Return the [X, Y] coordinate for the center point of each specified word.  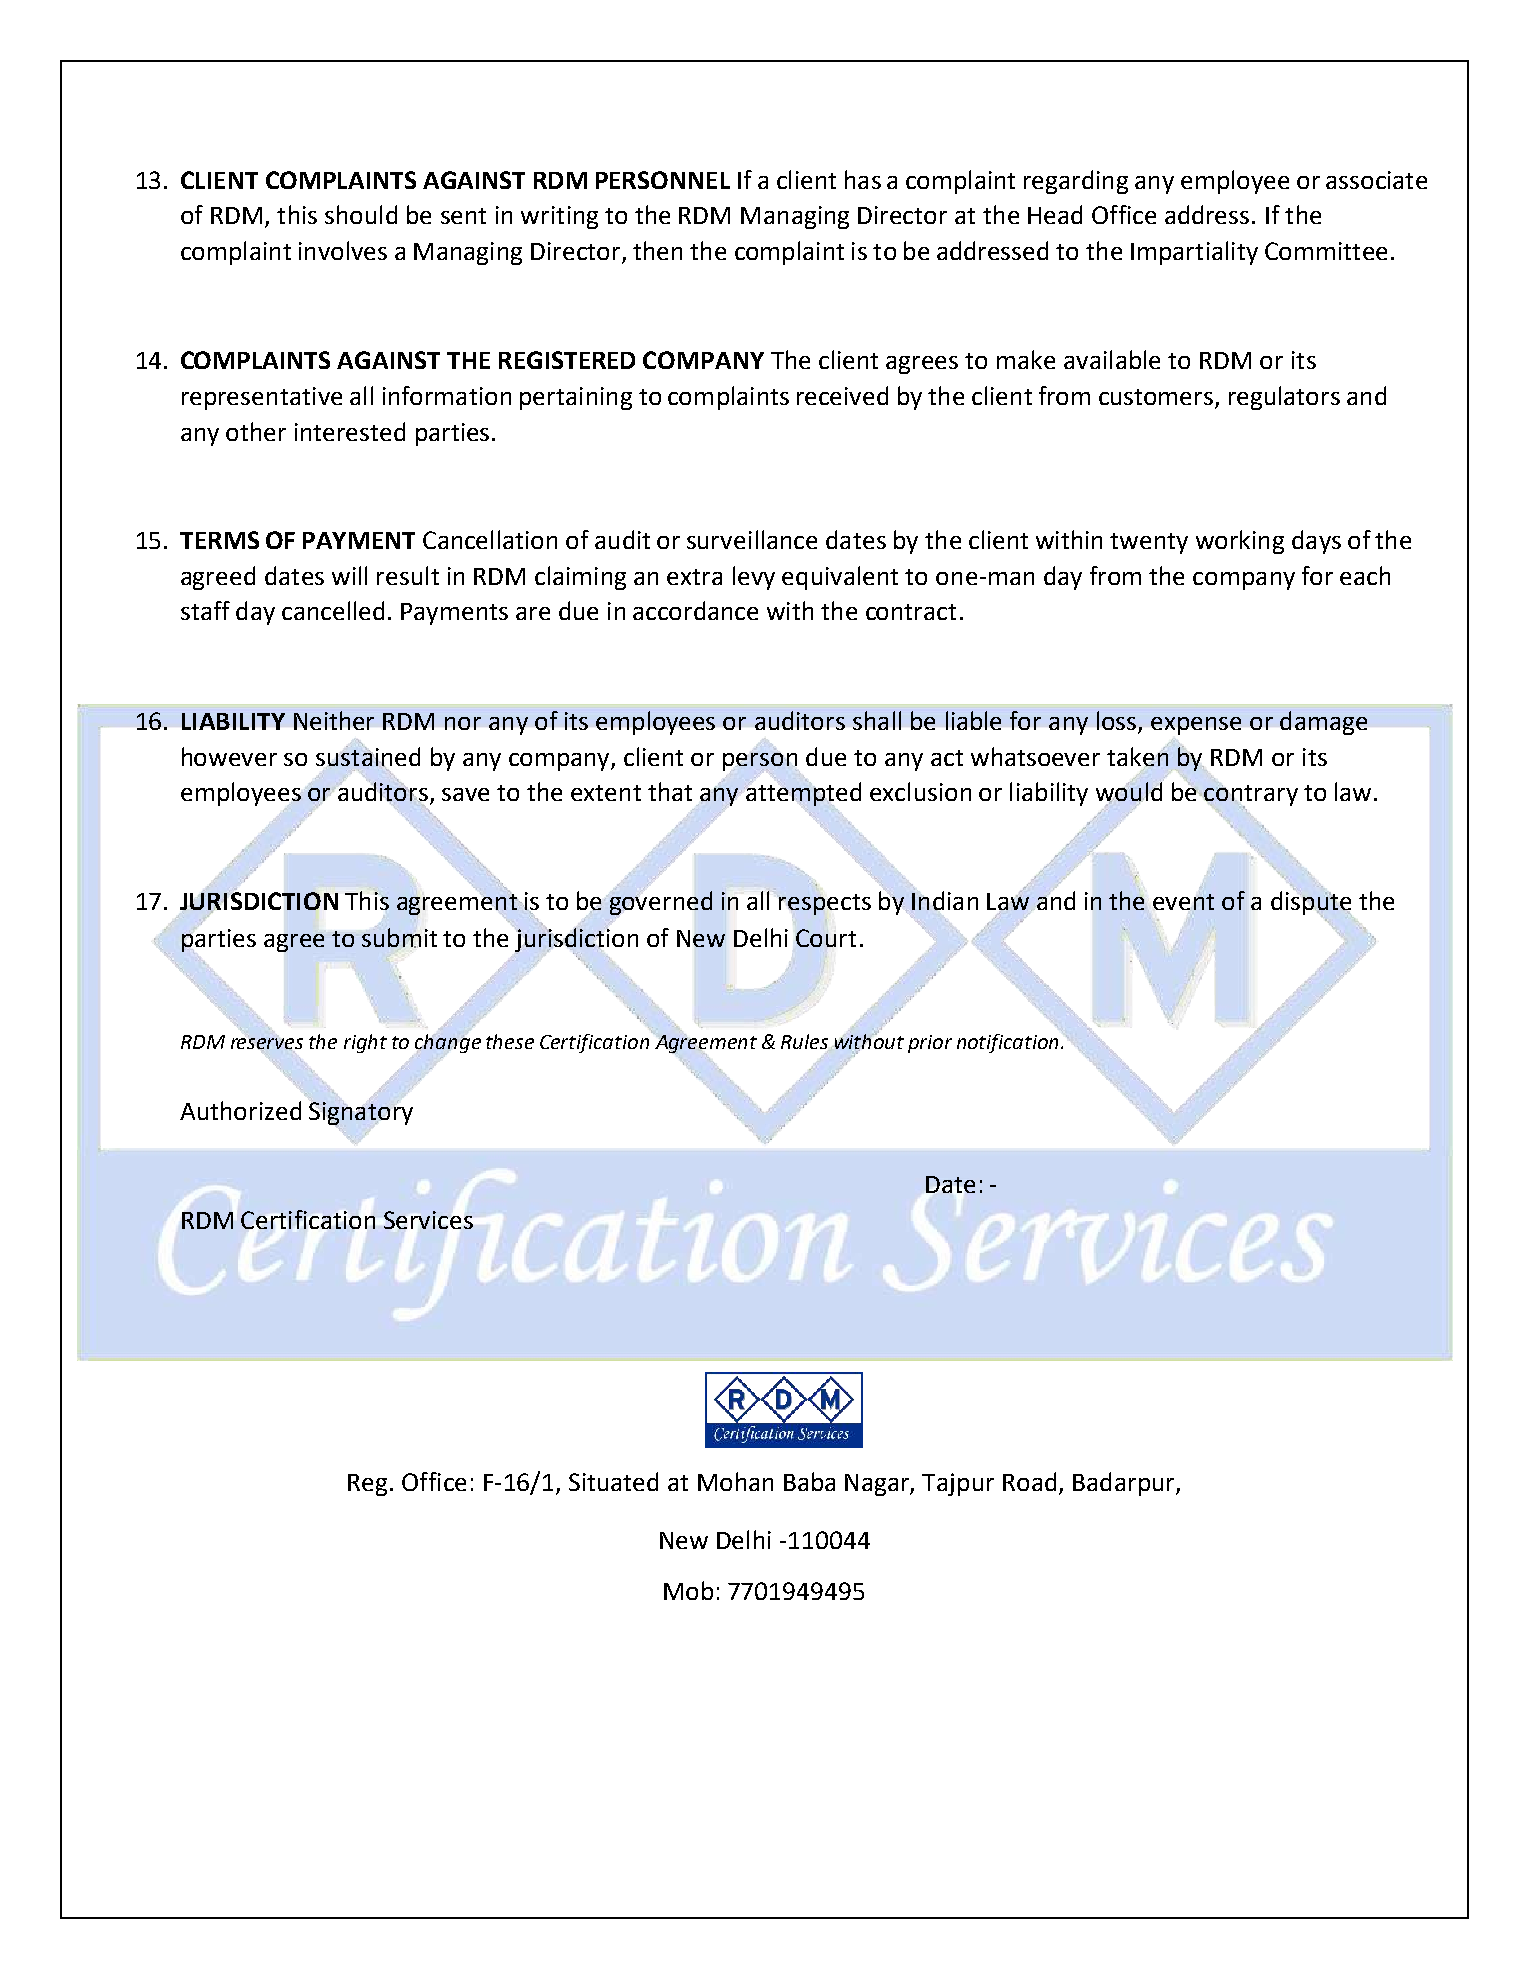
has [863, 179]
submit [399, 938]
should [361, 214]
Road [1029, 1481]
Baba [809, 1481]
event [1183, 900]
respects [824, 904]
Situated [613, 1481]
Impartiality [1194, 253]
